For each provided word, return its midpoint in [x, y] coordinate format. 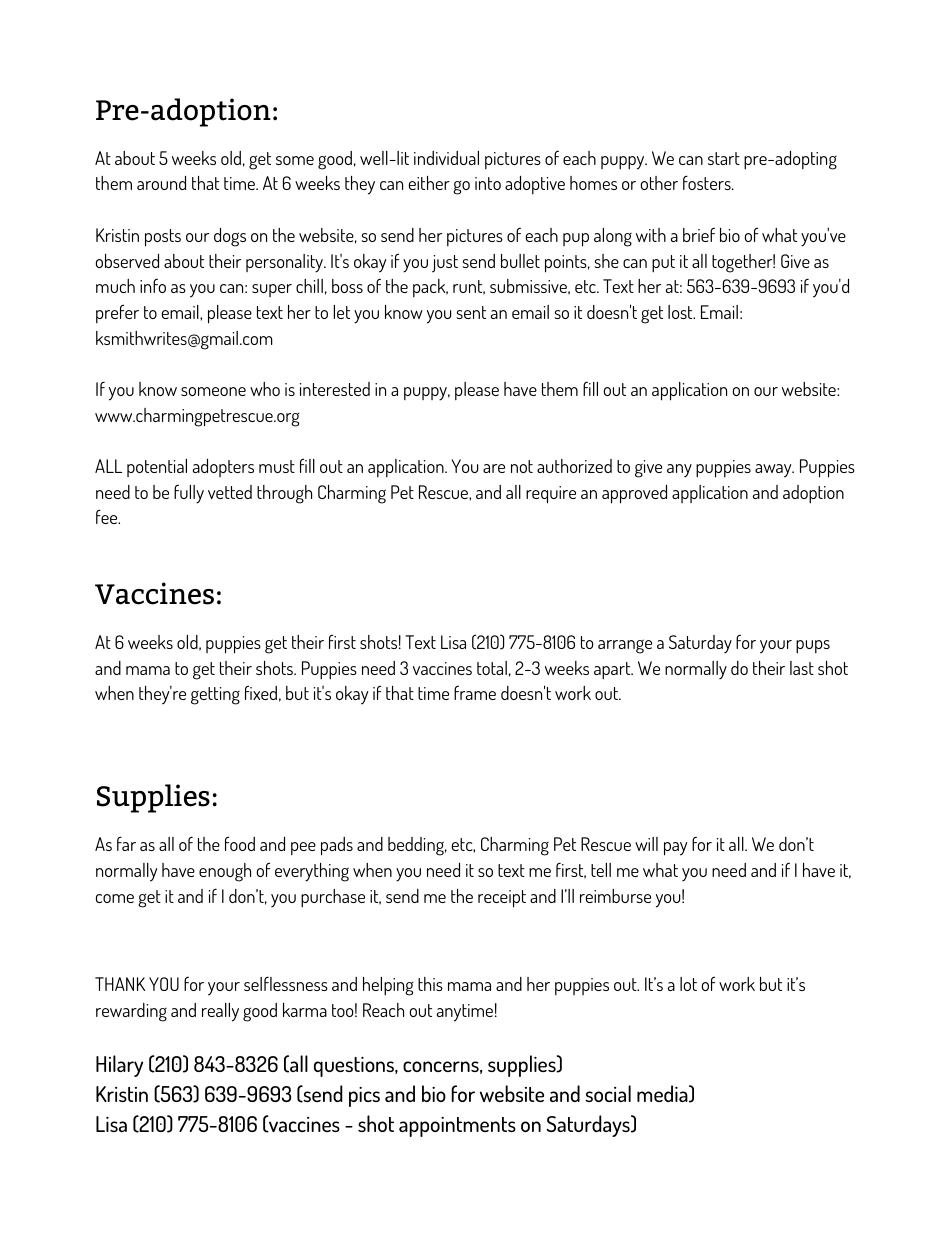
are [494, 468]
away [774, 471]
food [240, 843]
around [161, 183]
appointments [457, 1127]
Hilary [119, 1066]
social [608, 1093]
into [488, 183]
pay [675, 849]
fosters [708, 182]
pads [337, 846]
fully [189, 494]
